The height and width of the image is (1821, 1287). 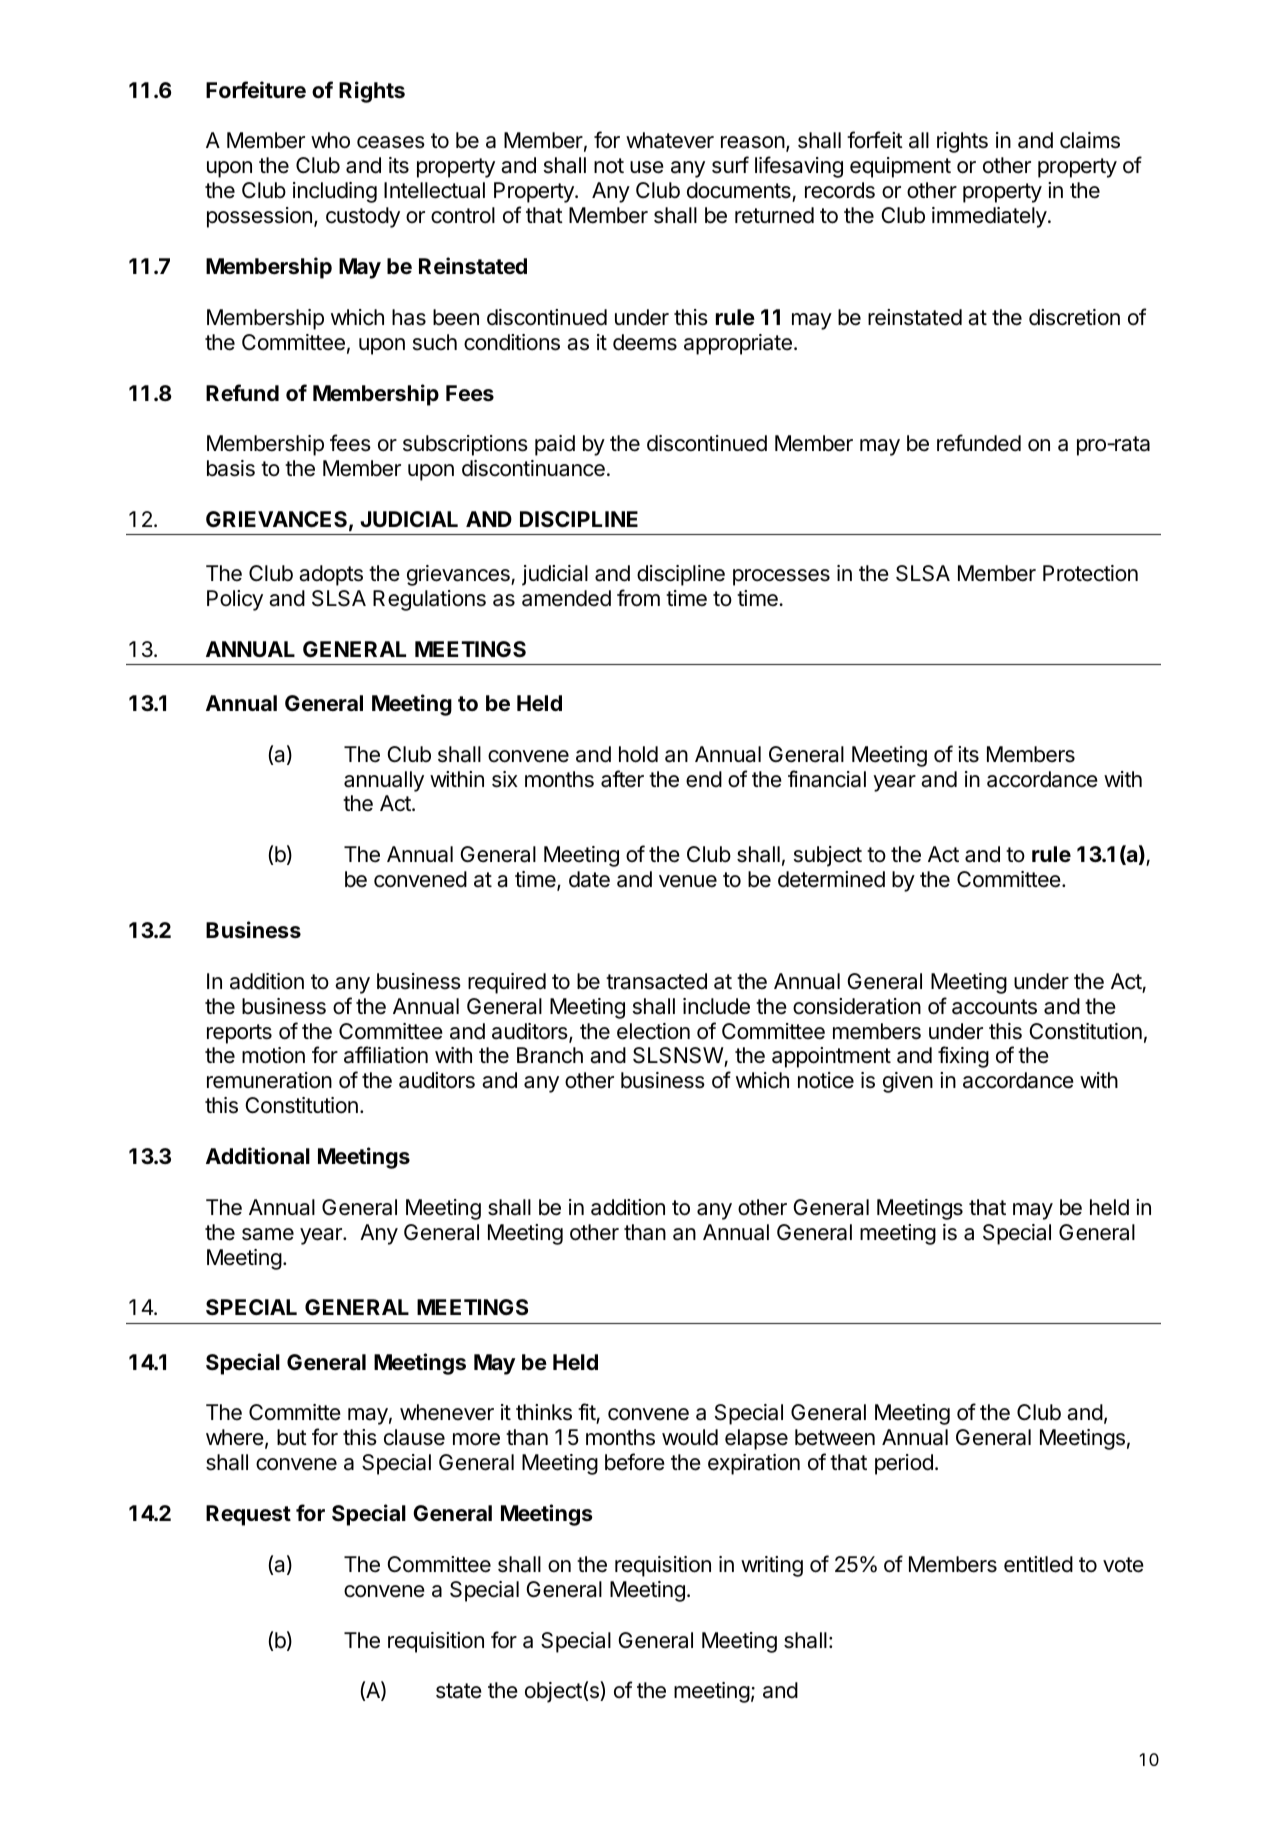 I want to click on six, so click(x=505, y=779).
